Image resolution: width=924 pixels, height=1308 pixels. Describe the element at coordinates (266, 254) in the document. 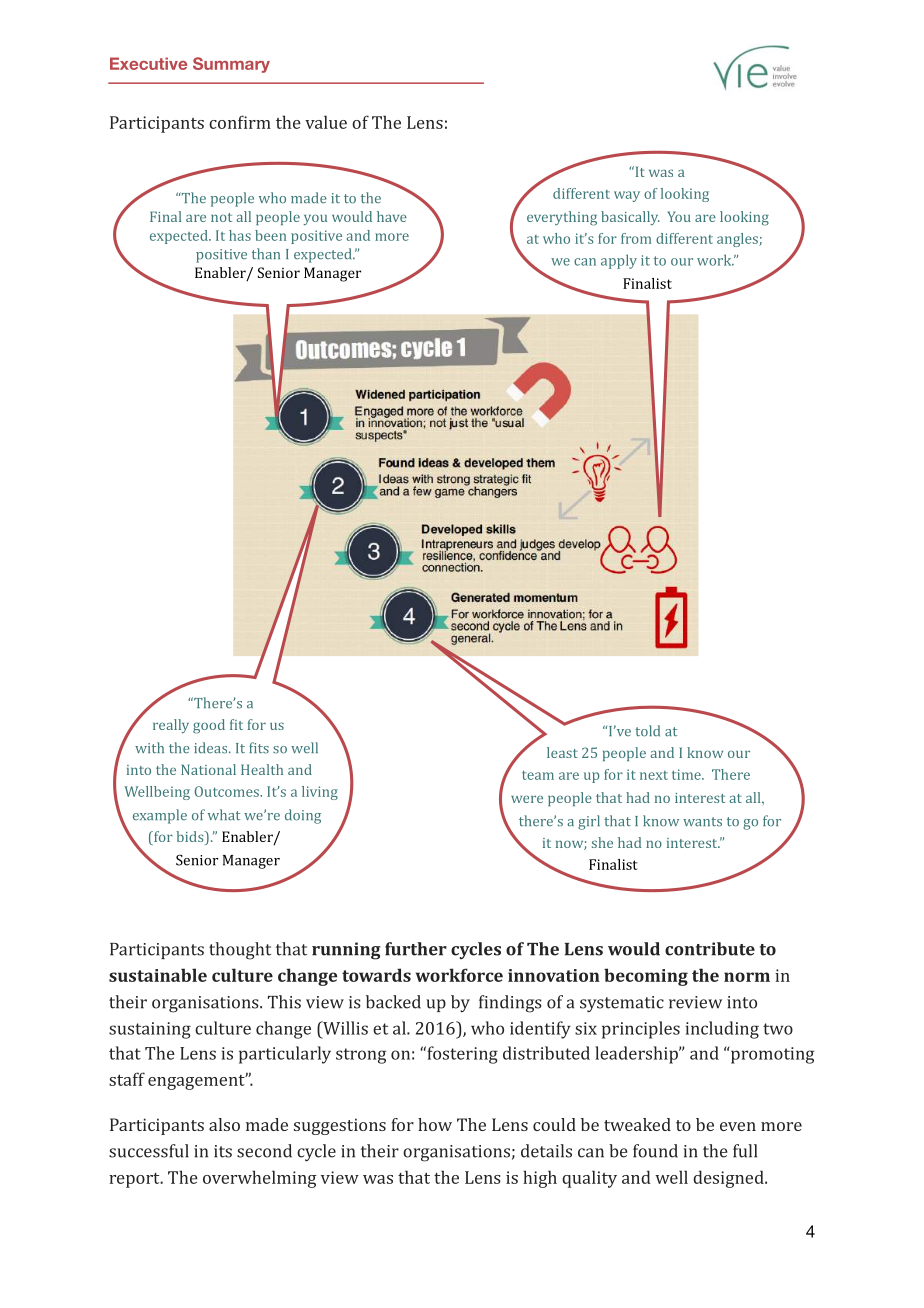

I see `than` at that location.
